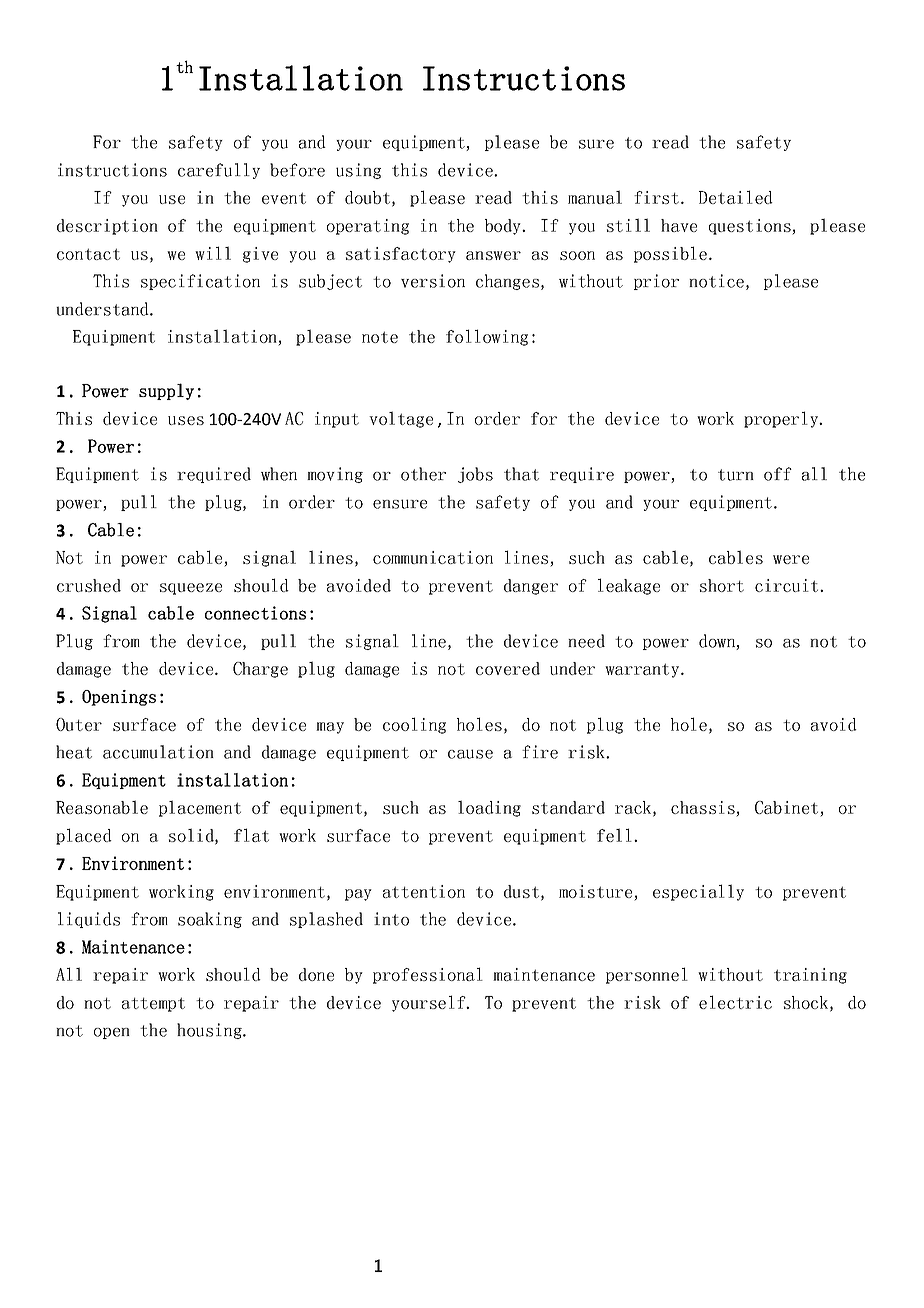 The height and width of the image is (1308, 924). I want to click on professional, so click(428, 975).
